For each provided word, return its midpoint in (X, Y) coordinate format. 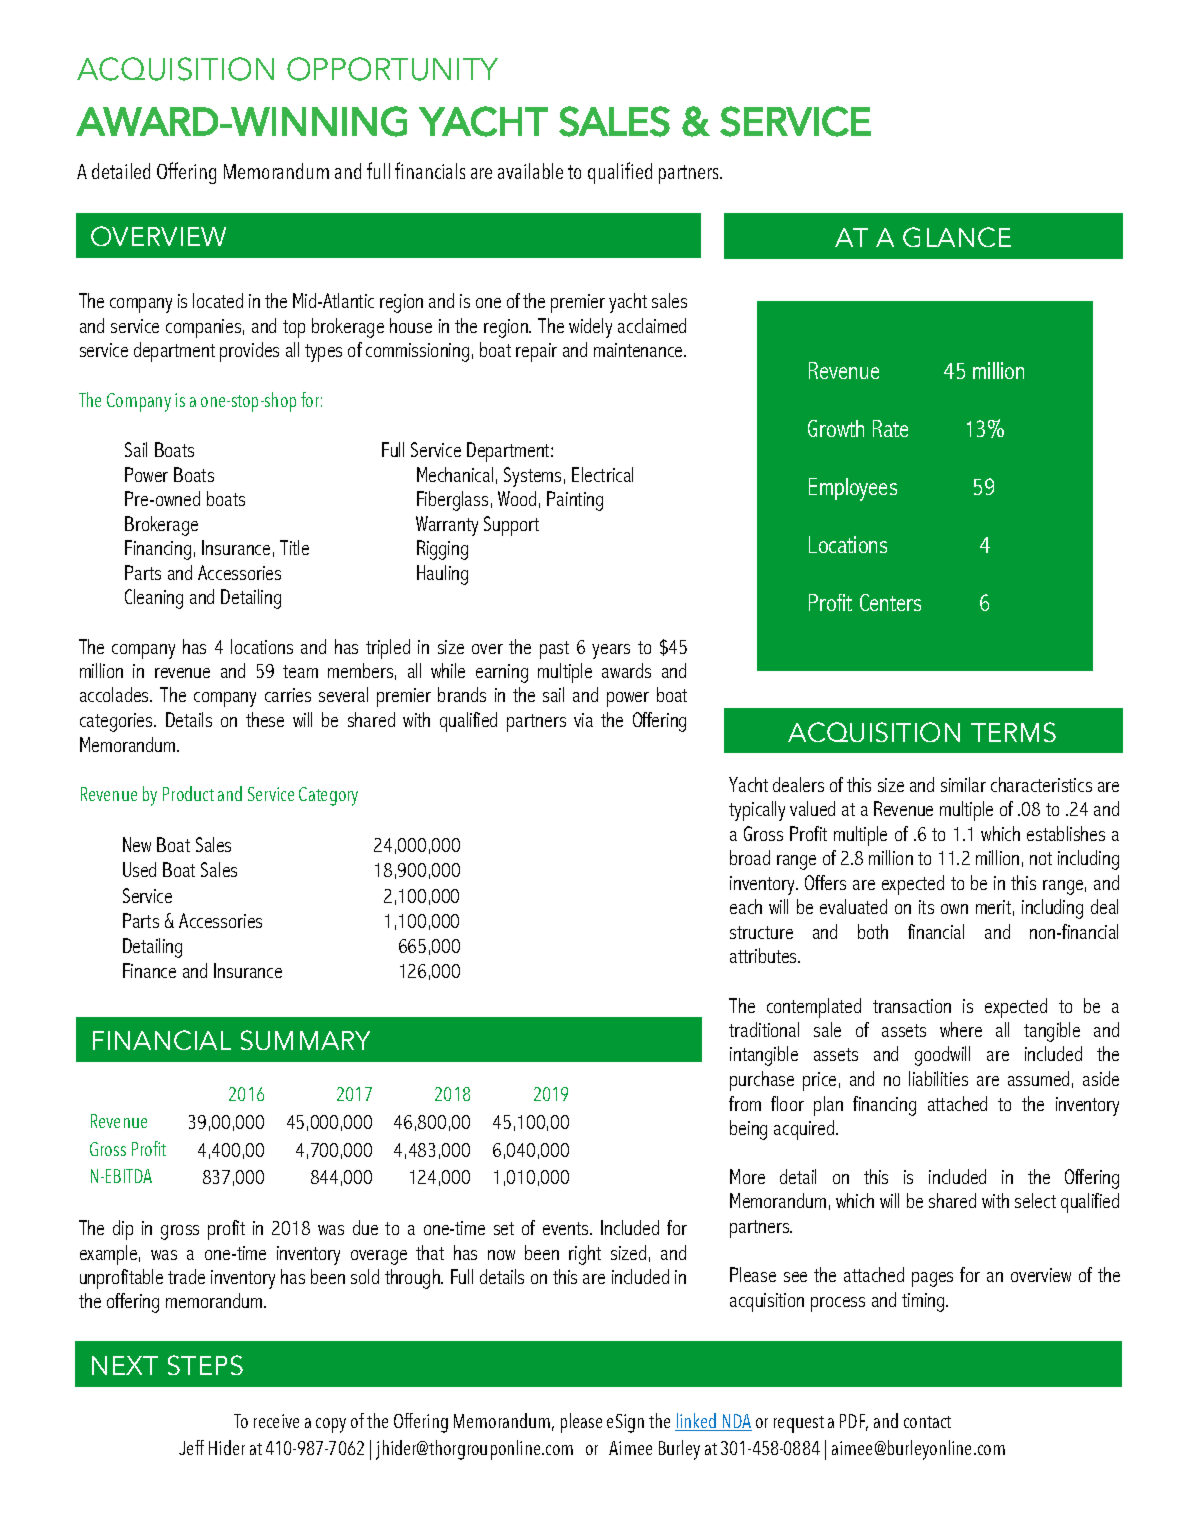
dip (123, 1230)
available (530, 171)
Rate (890, 428)
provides (249, 352)
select (1035, 1200)
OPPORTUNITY (392, 69)
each (746, 906)
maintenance (639, 350)
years (611, 651)
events (567, 1228)
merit (993, 907)
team (300, 671)
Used (139, 869)
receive (276, 1421)
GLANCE (957, 237)
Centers (890, 602)
